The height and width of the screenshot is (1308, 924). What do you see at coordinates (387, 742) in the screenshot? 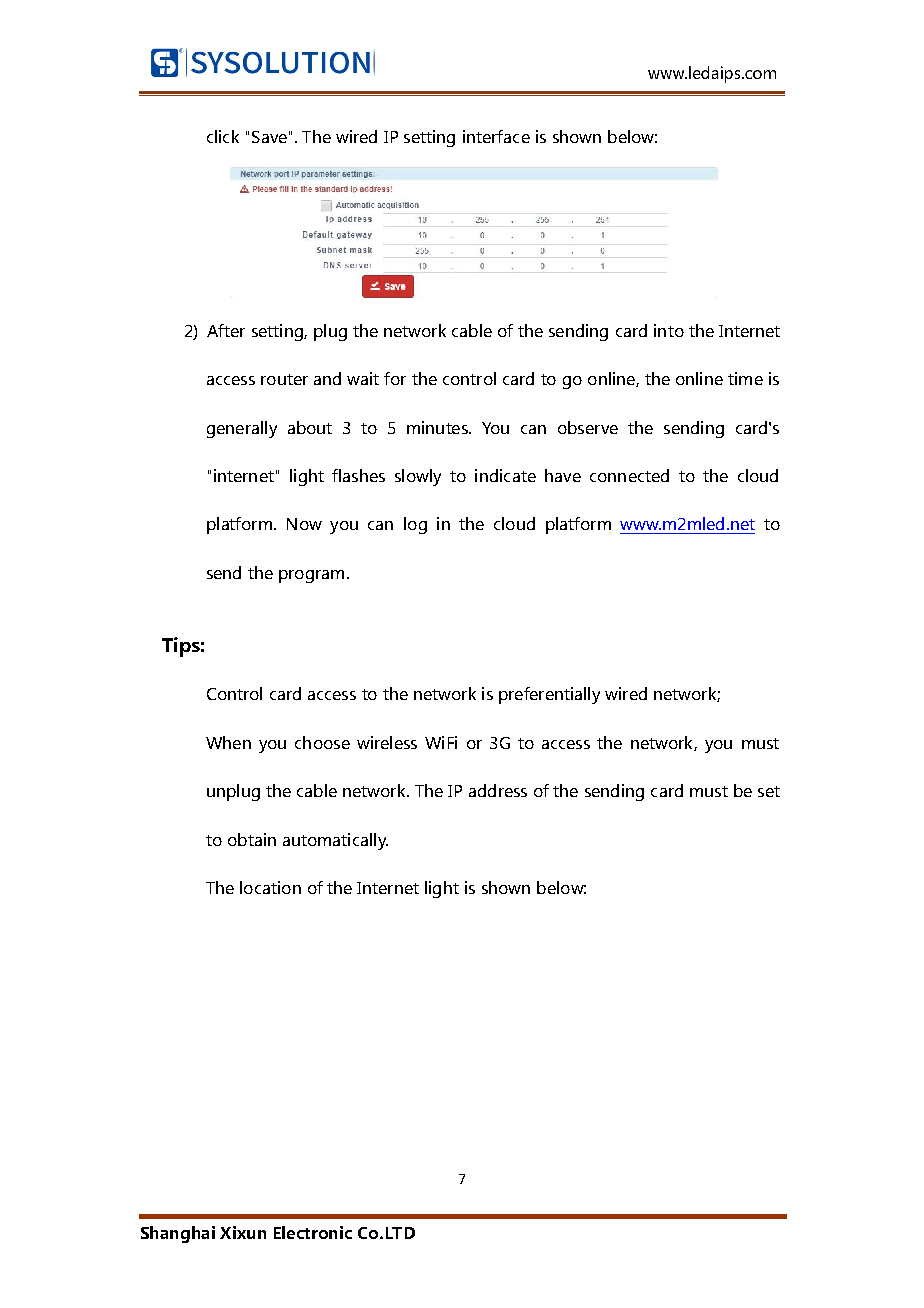
I see `wireless` at bounding box center [387, 742].
